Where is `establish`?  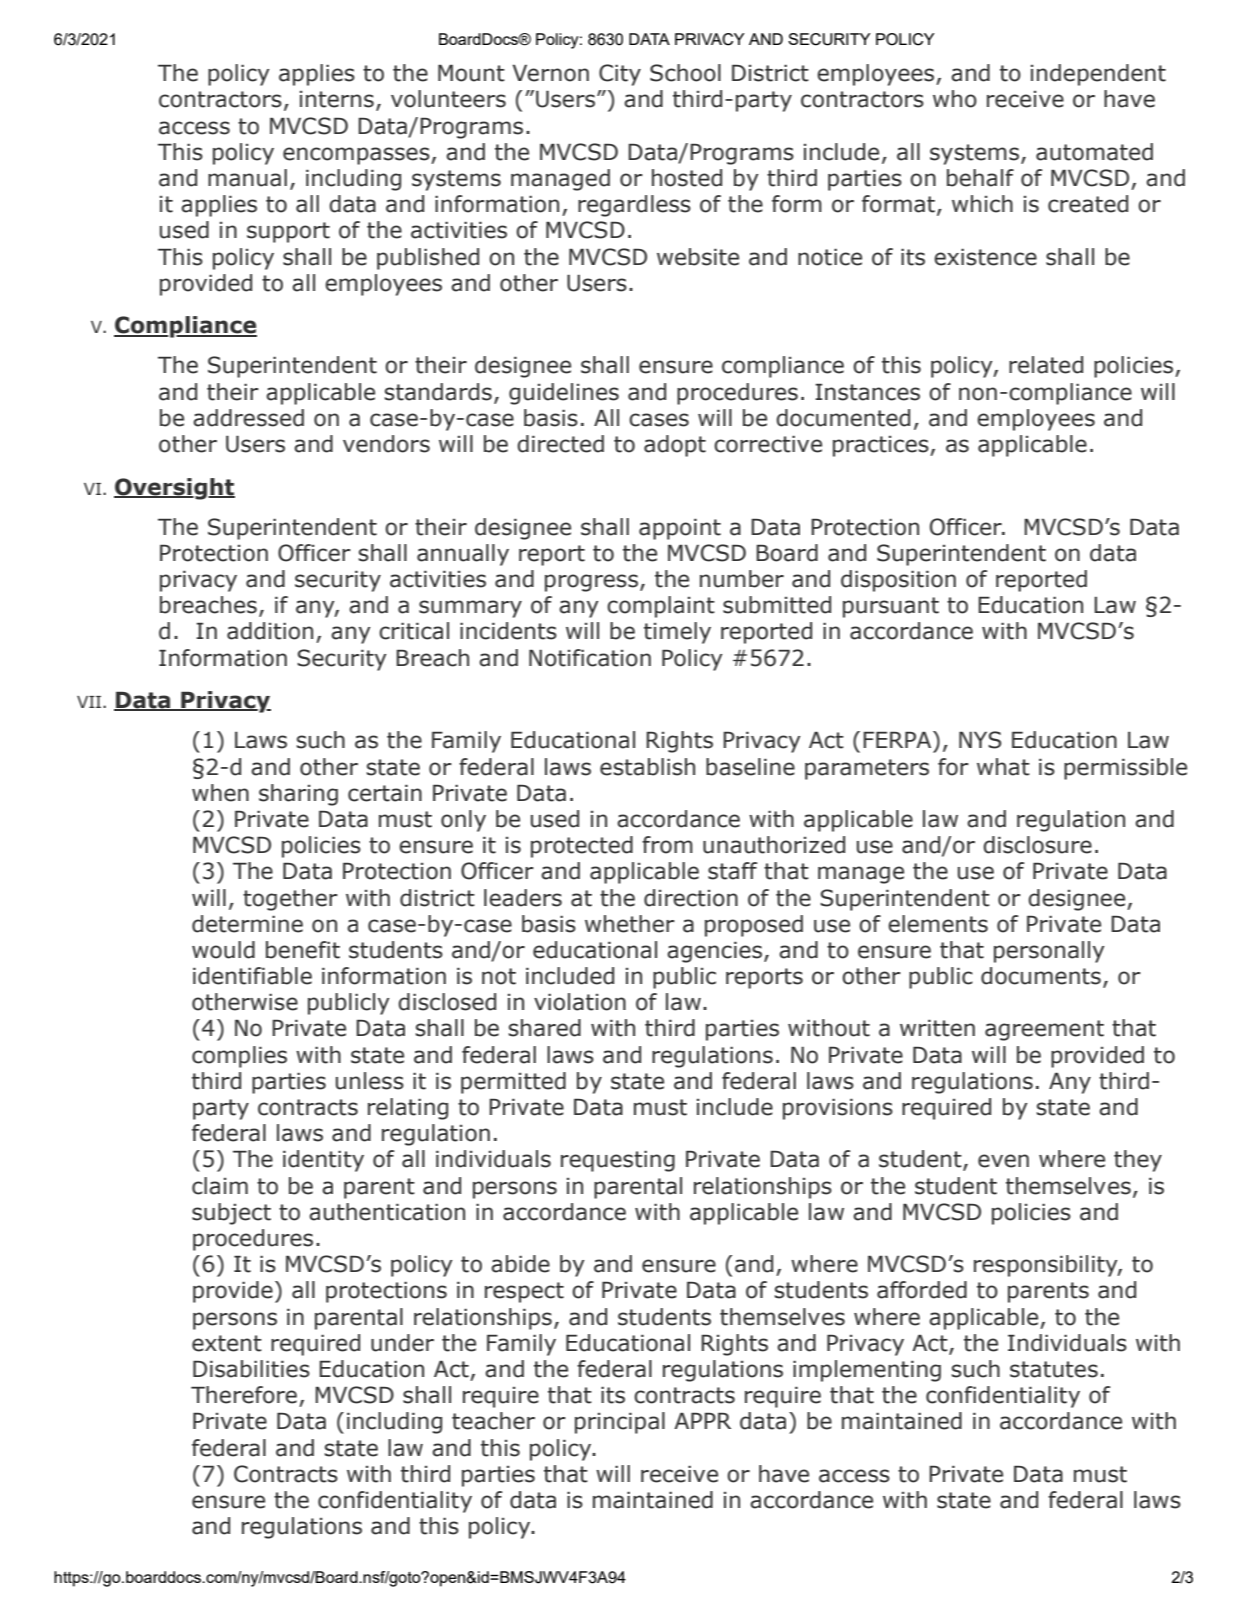 establish is located at coordinates (647, 767).
